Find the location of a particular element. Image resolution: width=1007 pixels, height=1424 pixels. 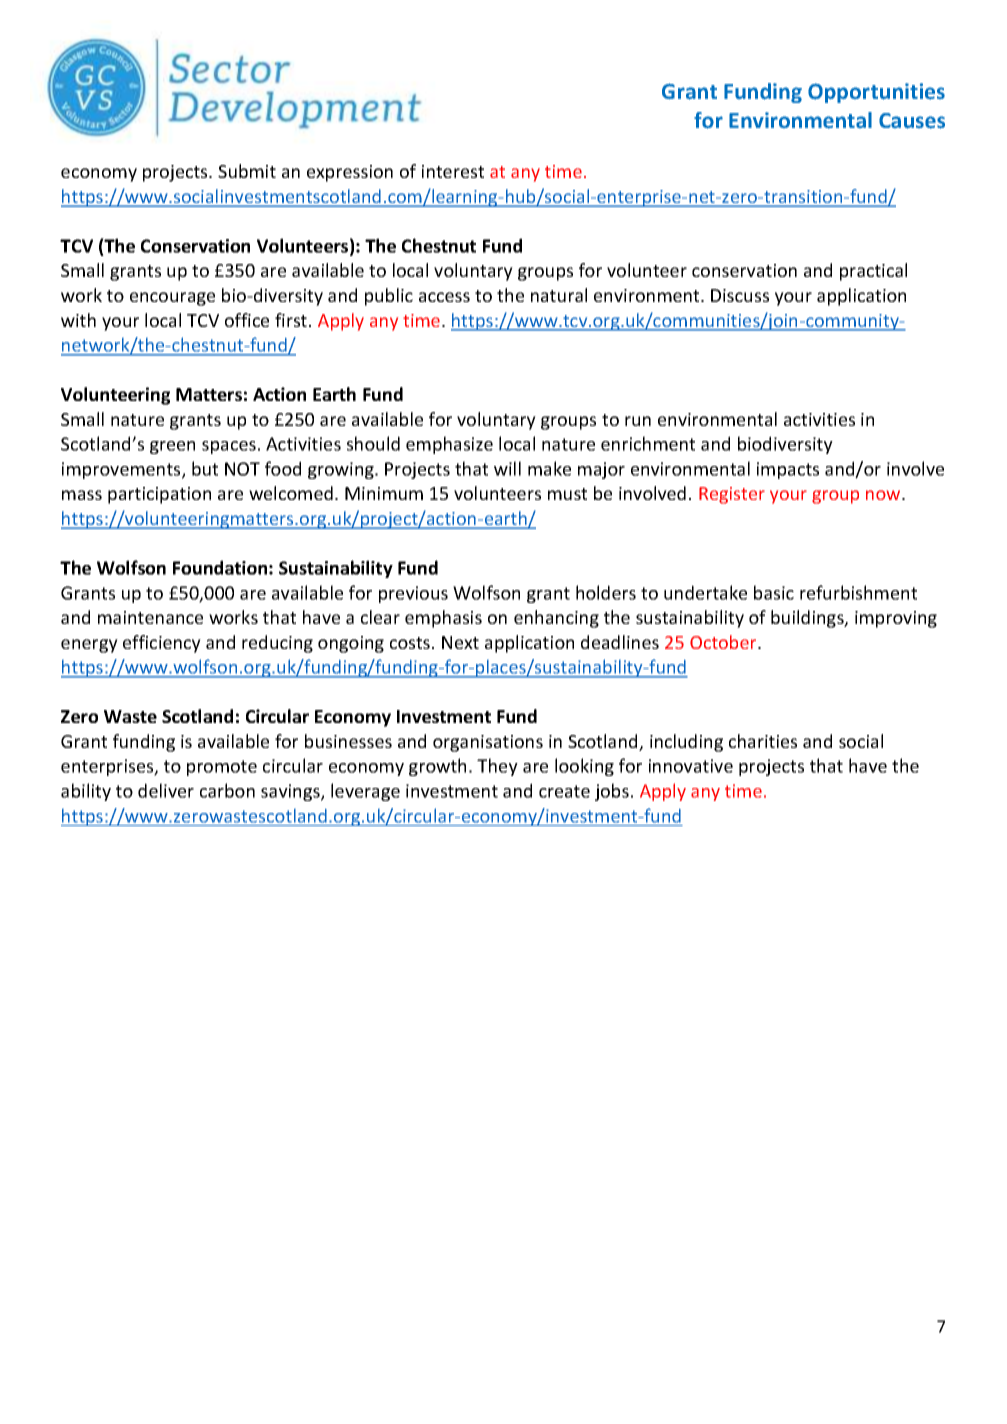

interest is located at coordinates (453, 171).
